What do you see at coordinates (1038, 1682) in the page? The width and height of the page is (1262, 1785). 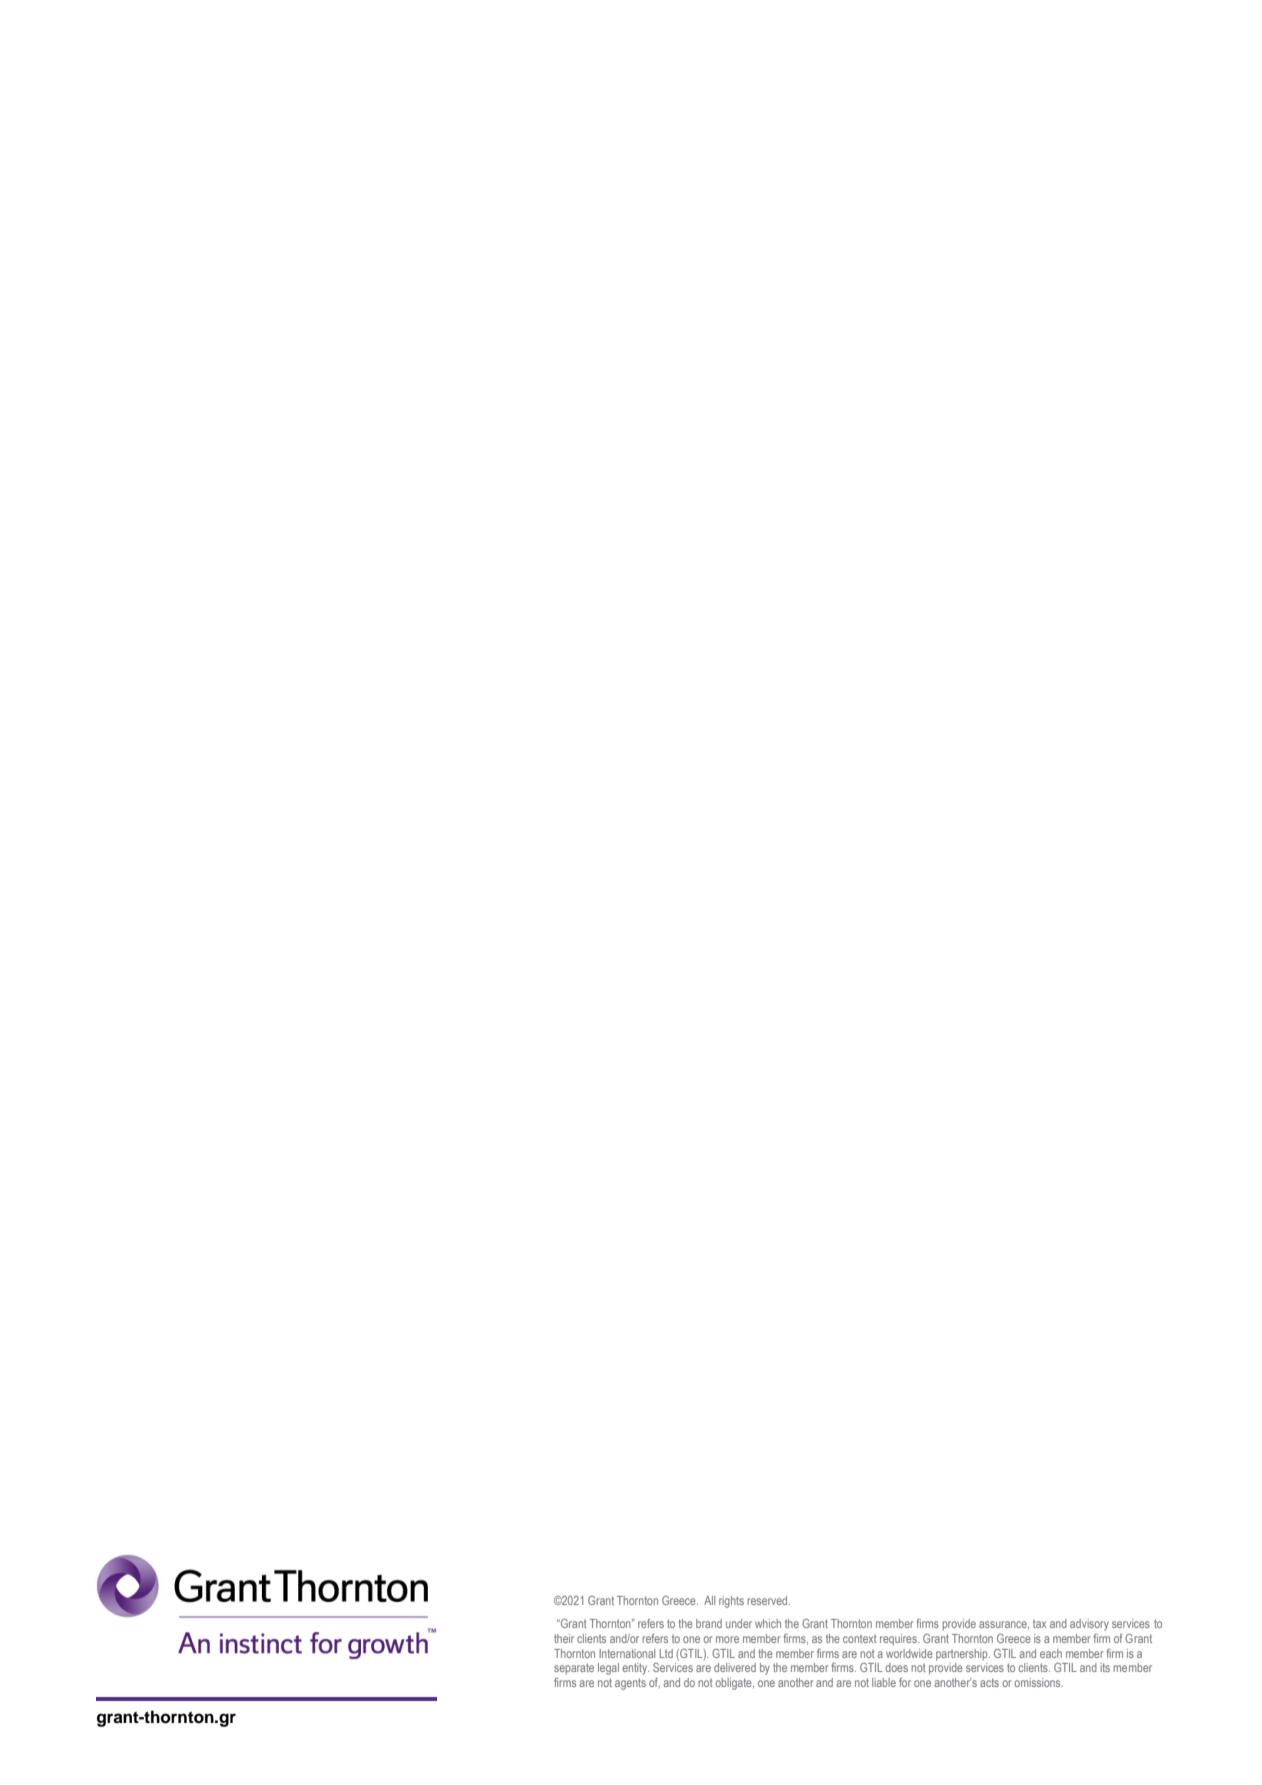 I see `omissions` at bounding box center [1038, 1682].
